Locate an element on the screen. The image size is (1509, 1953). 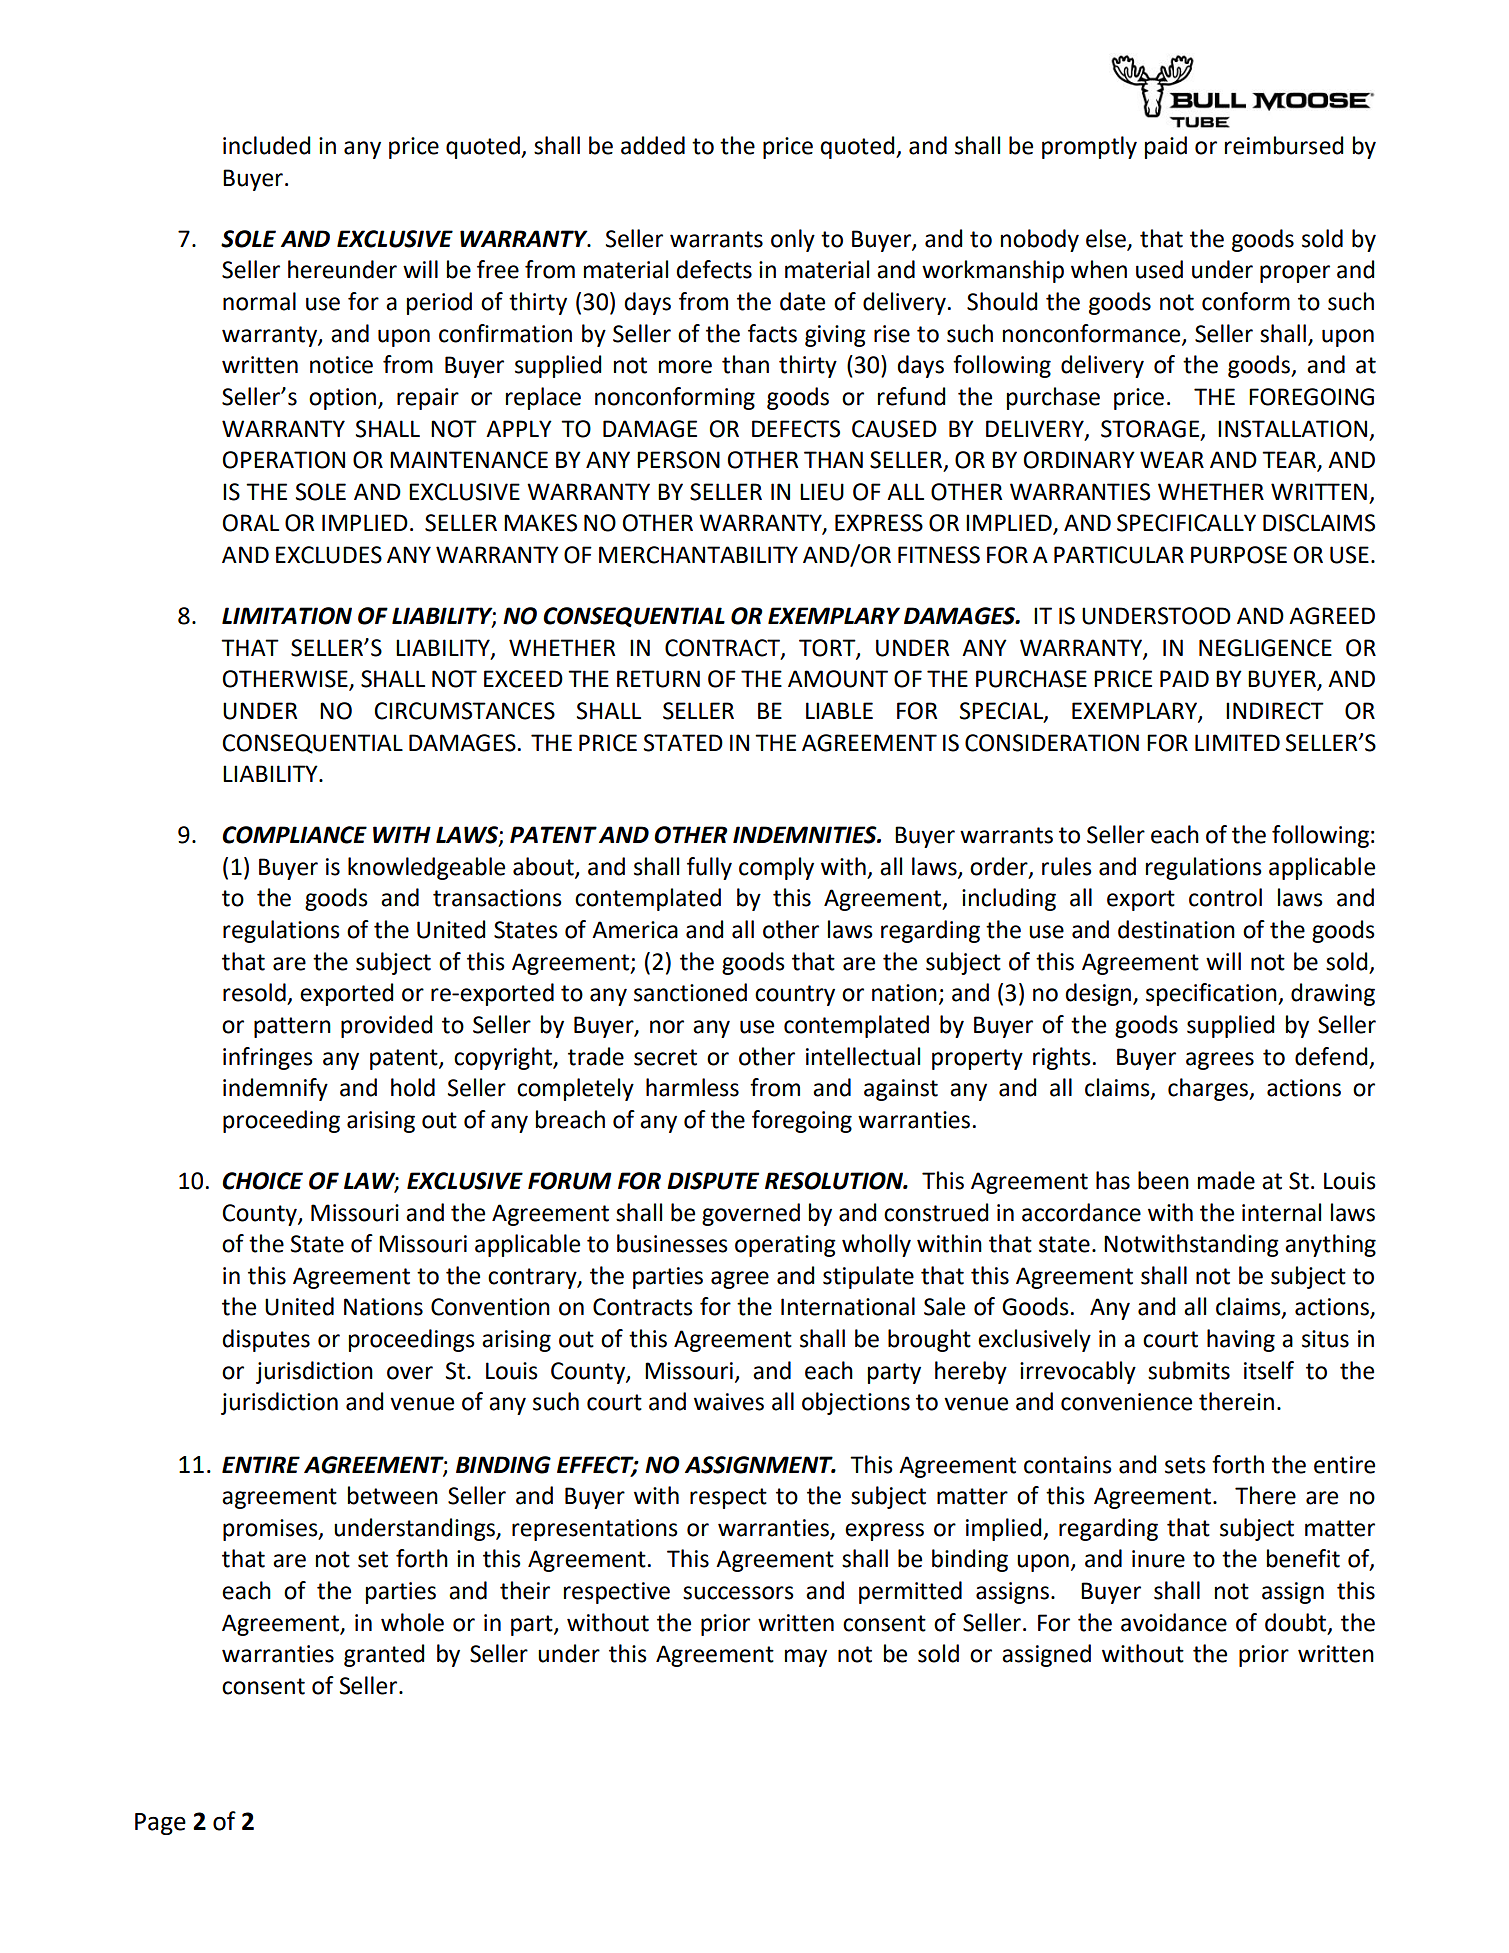
between is located at coordinates (393, 1495).
